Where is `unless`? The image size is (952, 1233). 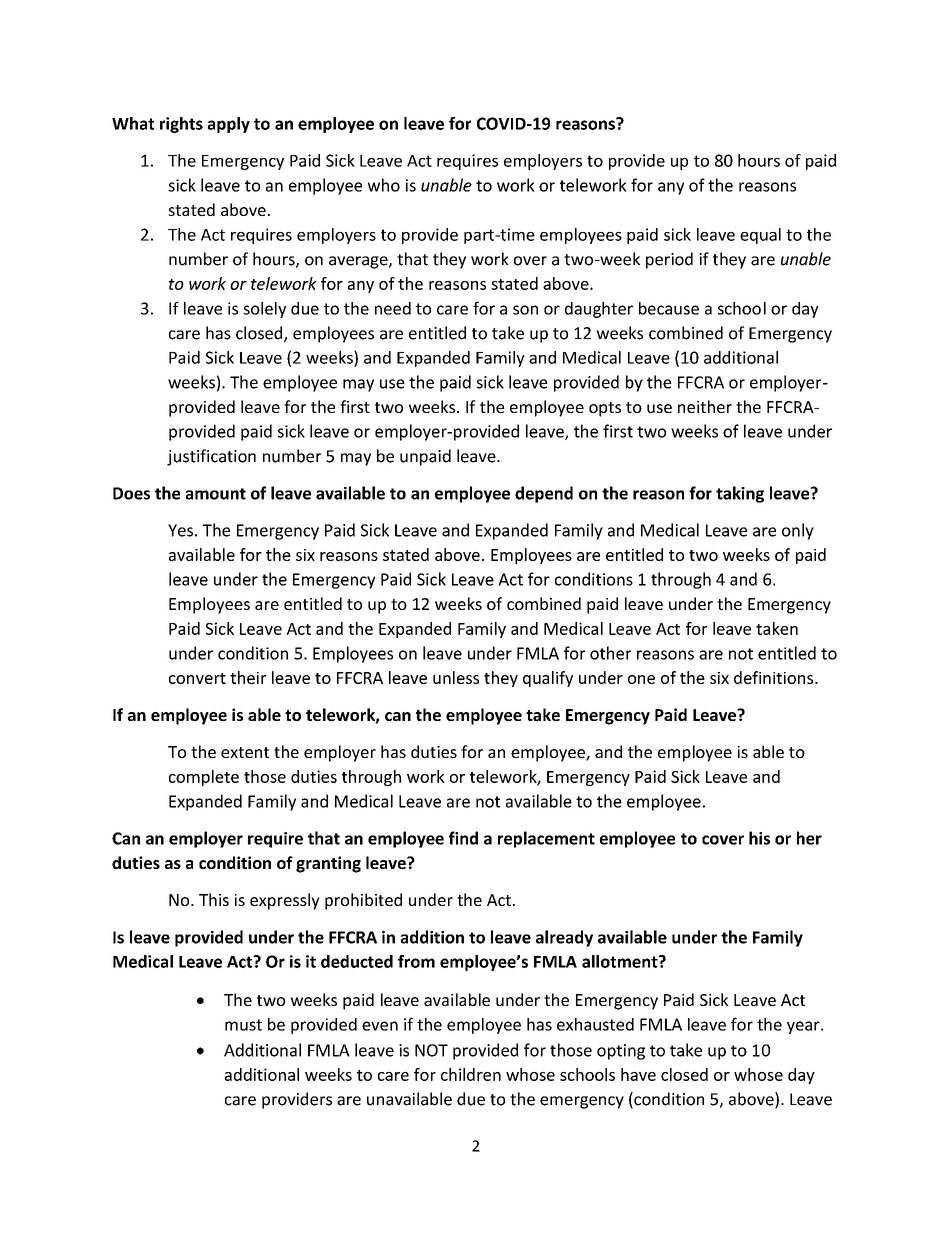 unless is located at coordinates (456, 677).
